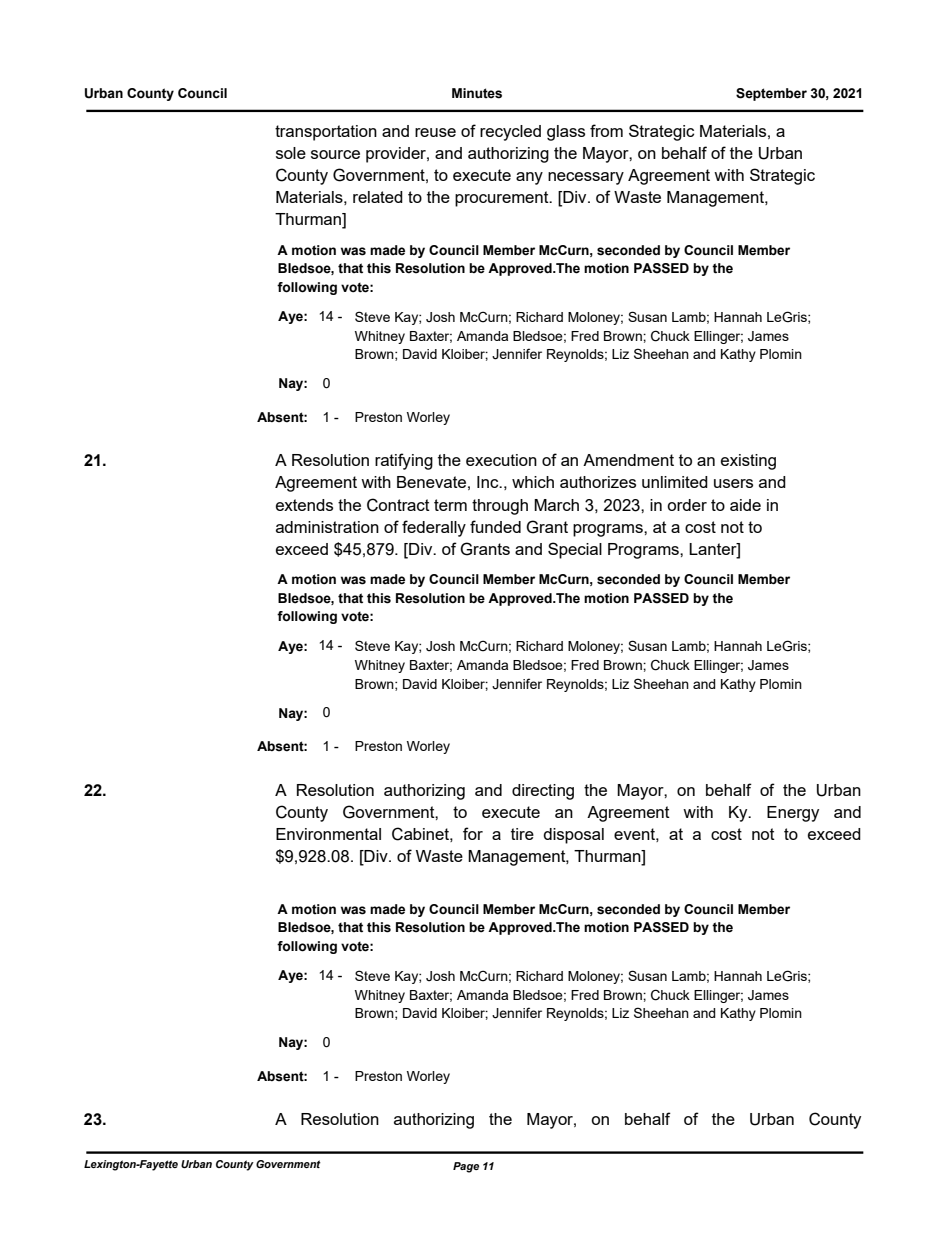 The height and width of the screenshot is (1233, 952). Describe the element at coordinates (771, 94) in the screenshot. I see `September` at that location.
